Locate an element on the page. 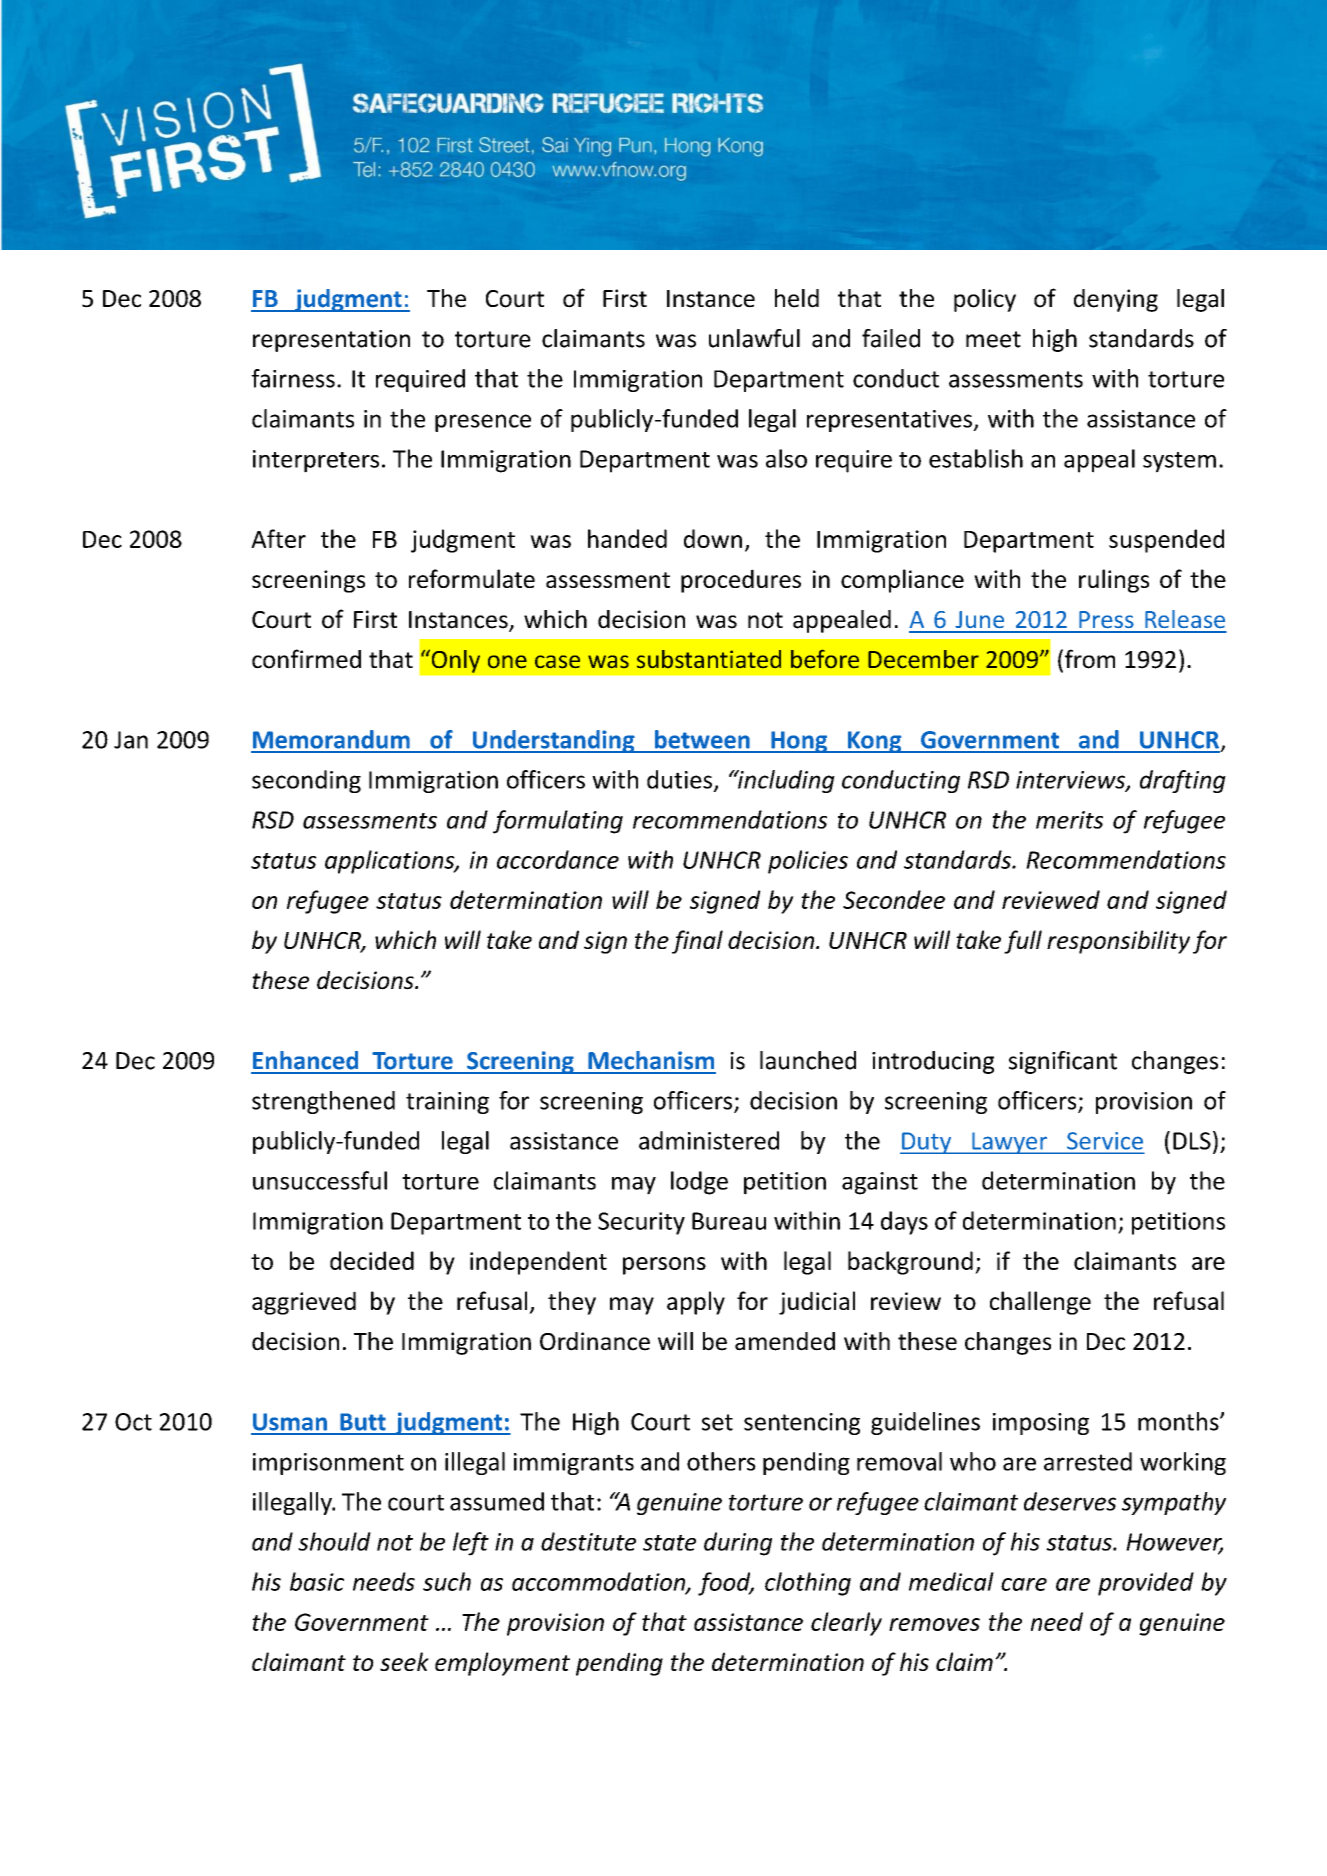 This image has width=1327, height=1876. full is located at coordinates (1023, 942).
